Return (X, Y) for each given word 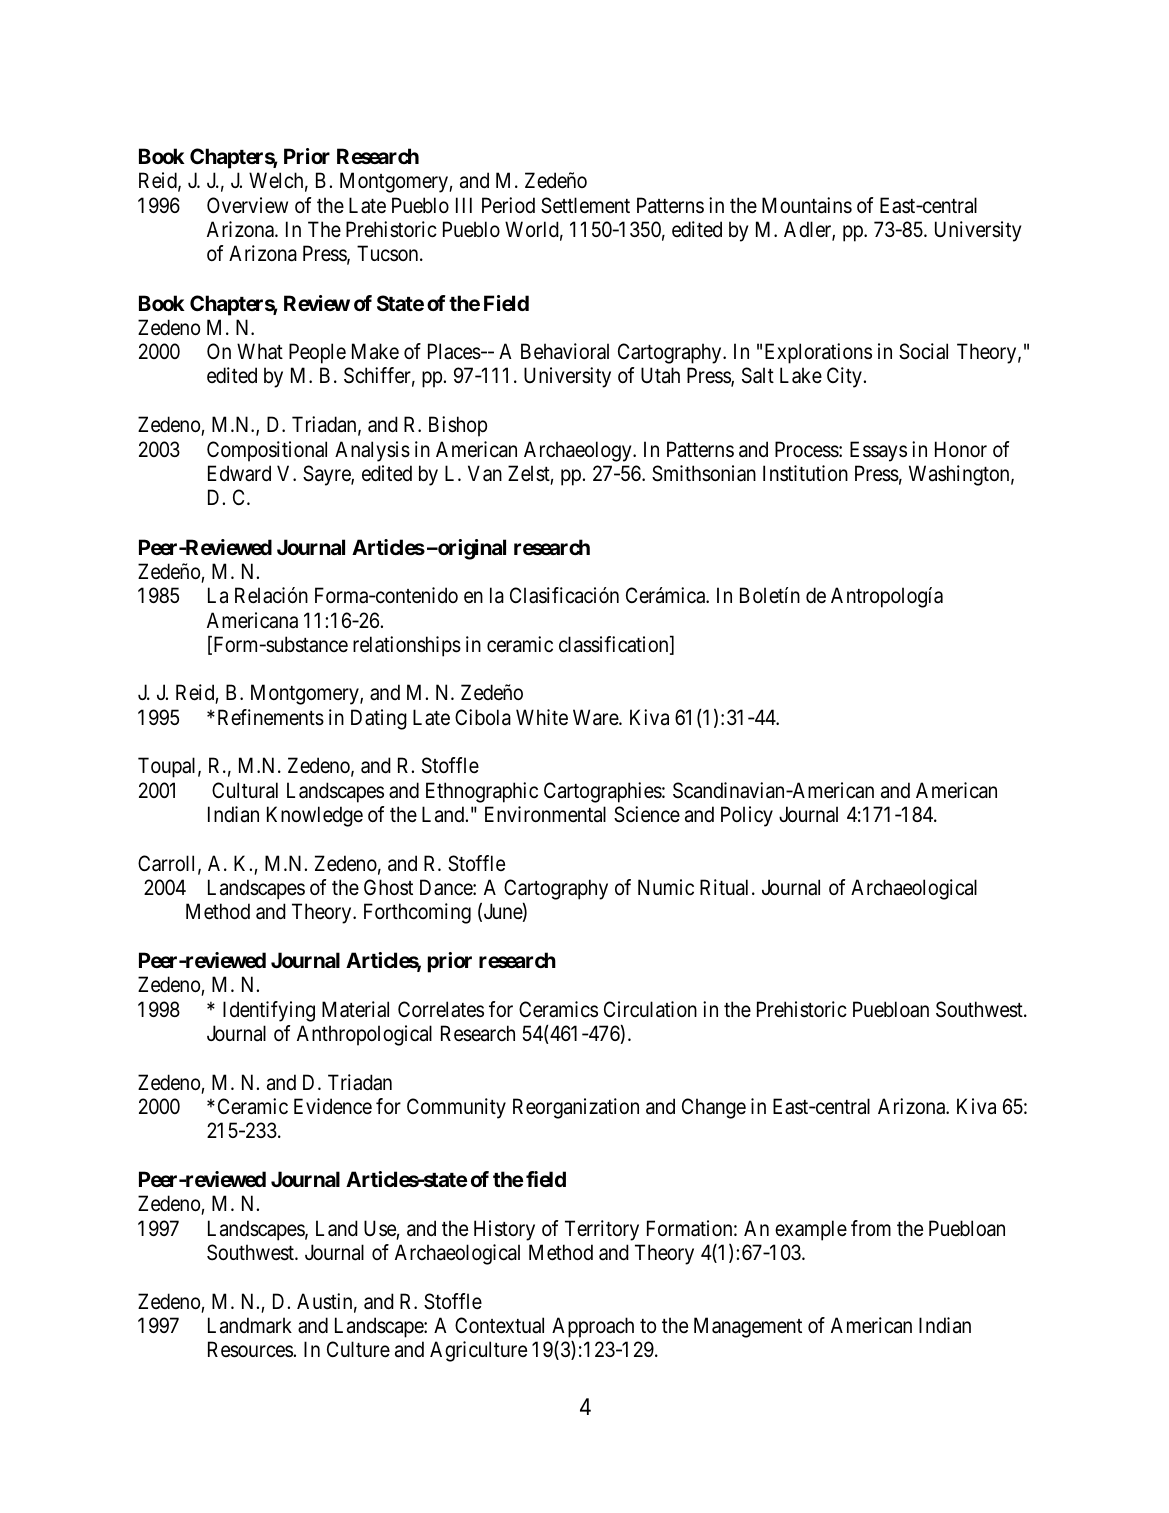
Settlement (585, 205)
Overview (247, 205)
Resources (250, 1349)
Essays (878, 451)
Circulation (650, 1009)
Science (647, 814)
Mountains (807, 205)
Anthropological (364, 1035)
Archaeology (579, 451)
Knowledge (315, 816)
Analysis (372, 451)
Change (714, 1108)
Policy (747, 816)
